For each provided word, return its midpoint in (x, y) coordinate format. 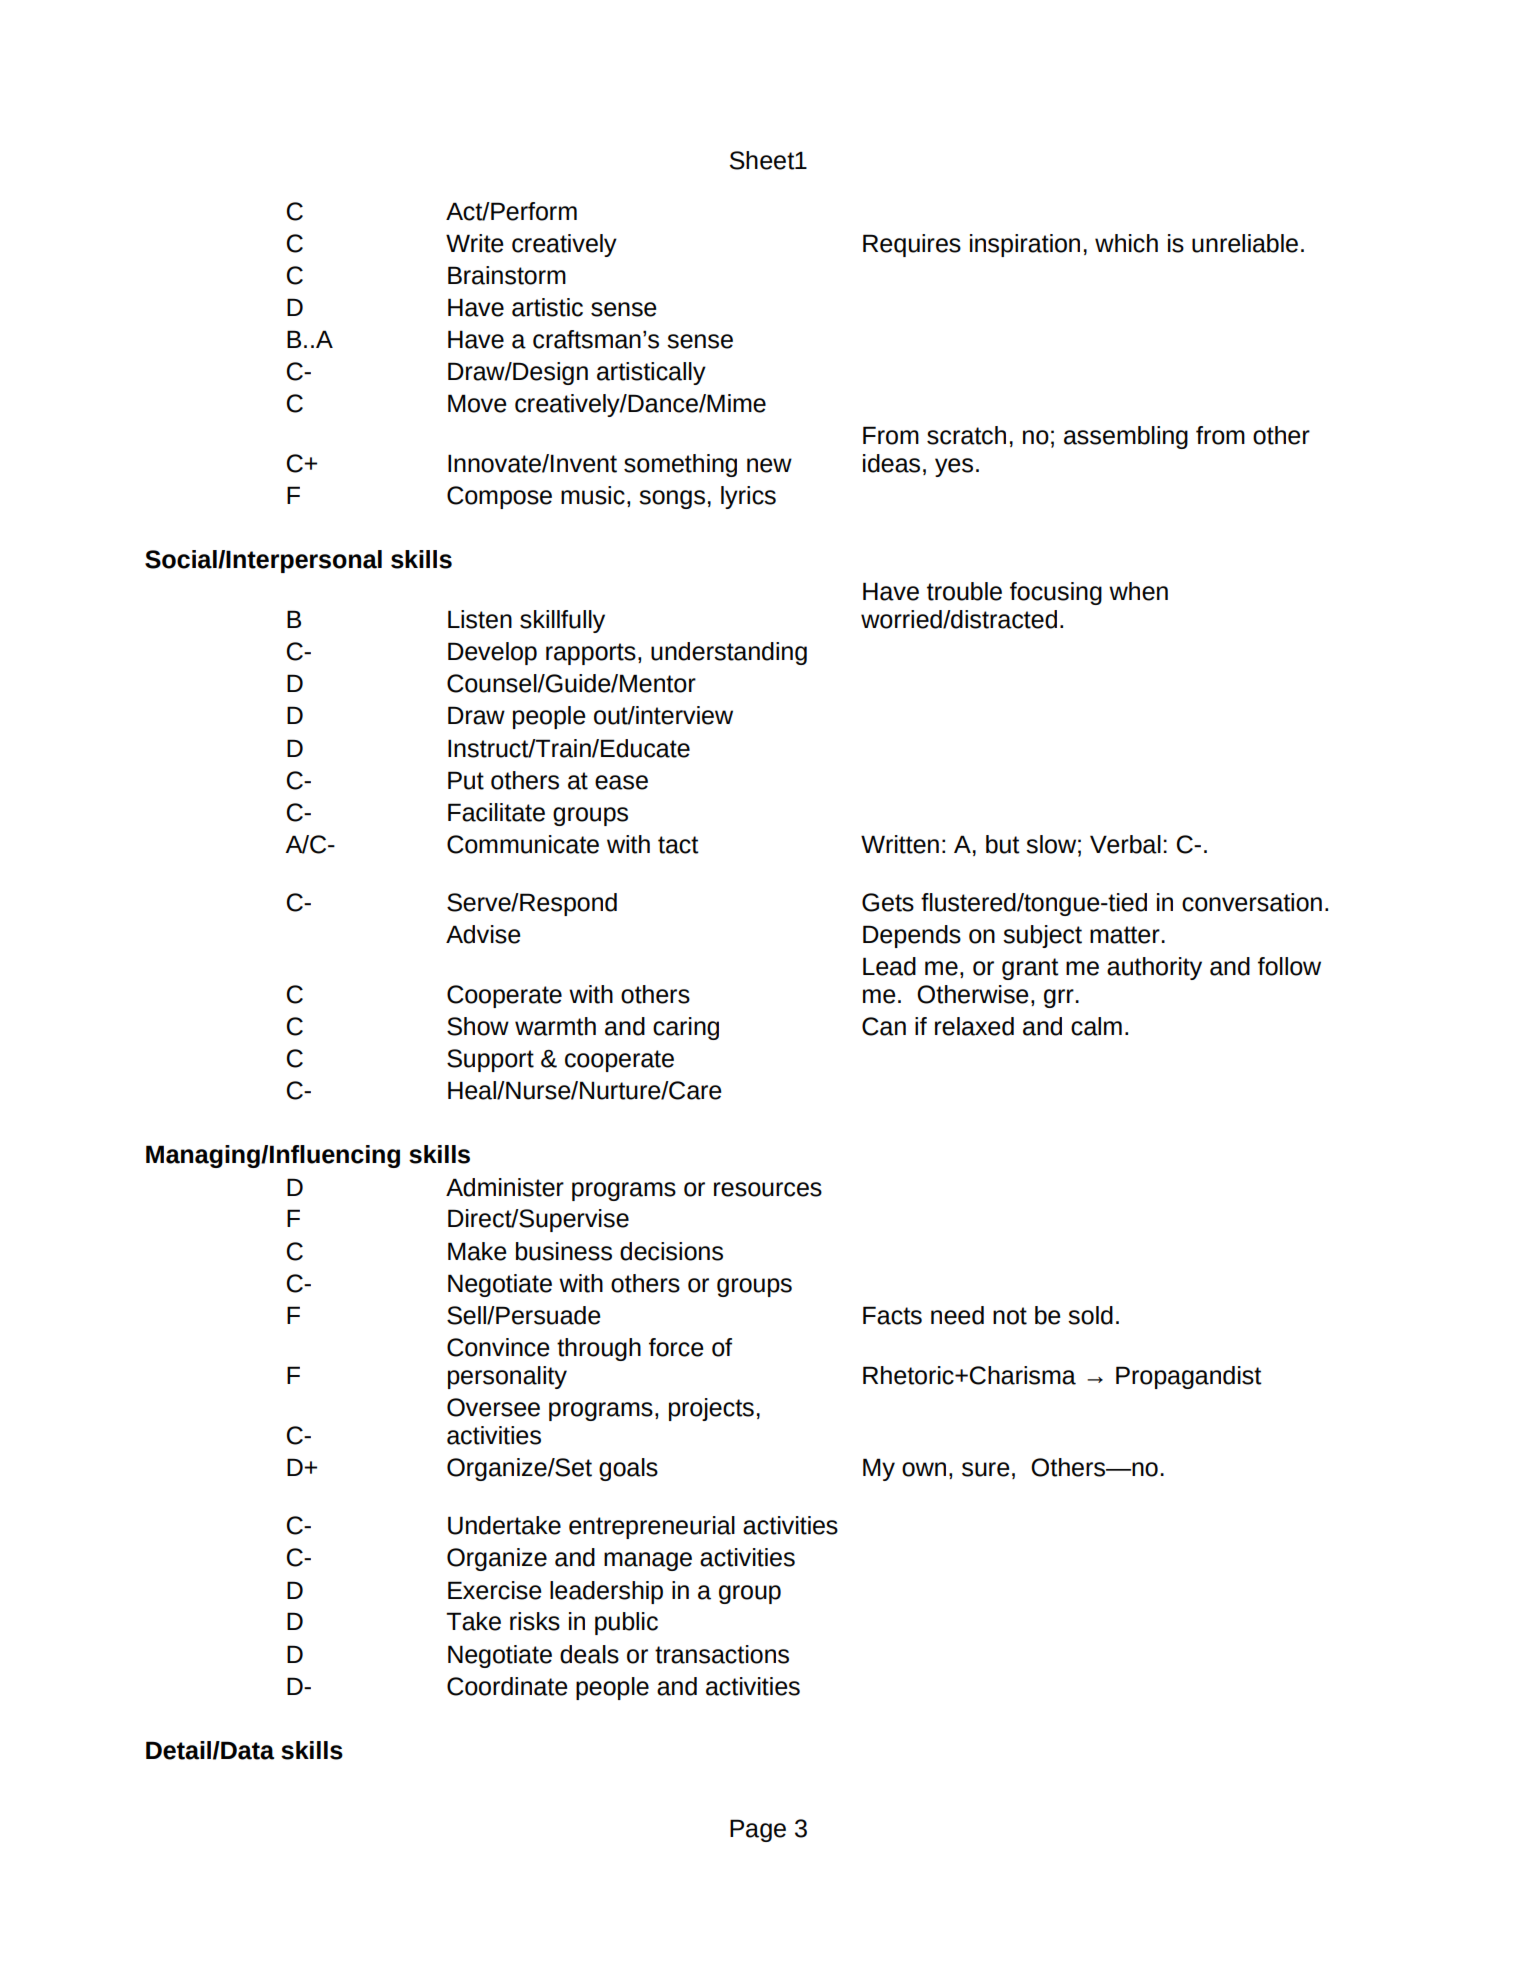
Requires (912, 245)
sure (985, 1469)
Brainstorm (507, 275)
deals (589, 1654)
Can (884, 1026)
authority (1154, 968)
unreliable (1245, 243)
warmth (555, 1026)
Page (758, 1830)
